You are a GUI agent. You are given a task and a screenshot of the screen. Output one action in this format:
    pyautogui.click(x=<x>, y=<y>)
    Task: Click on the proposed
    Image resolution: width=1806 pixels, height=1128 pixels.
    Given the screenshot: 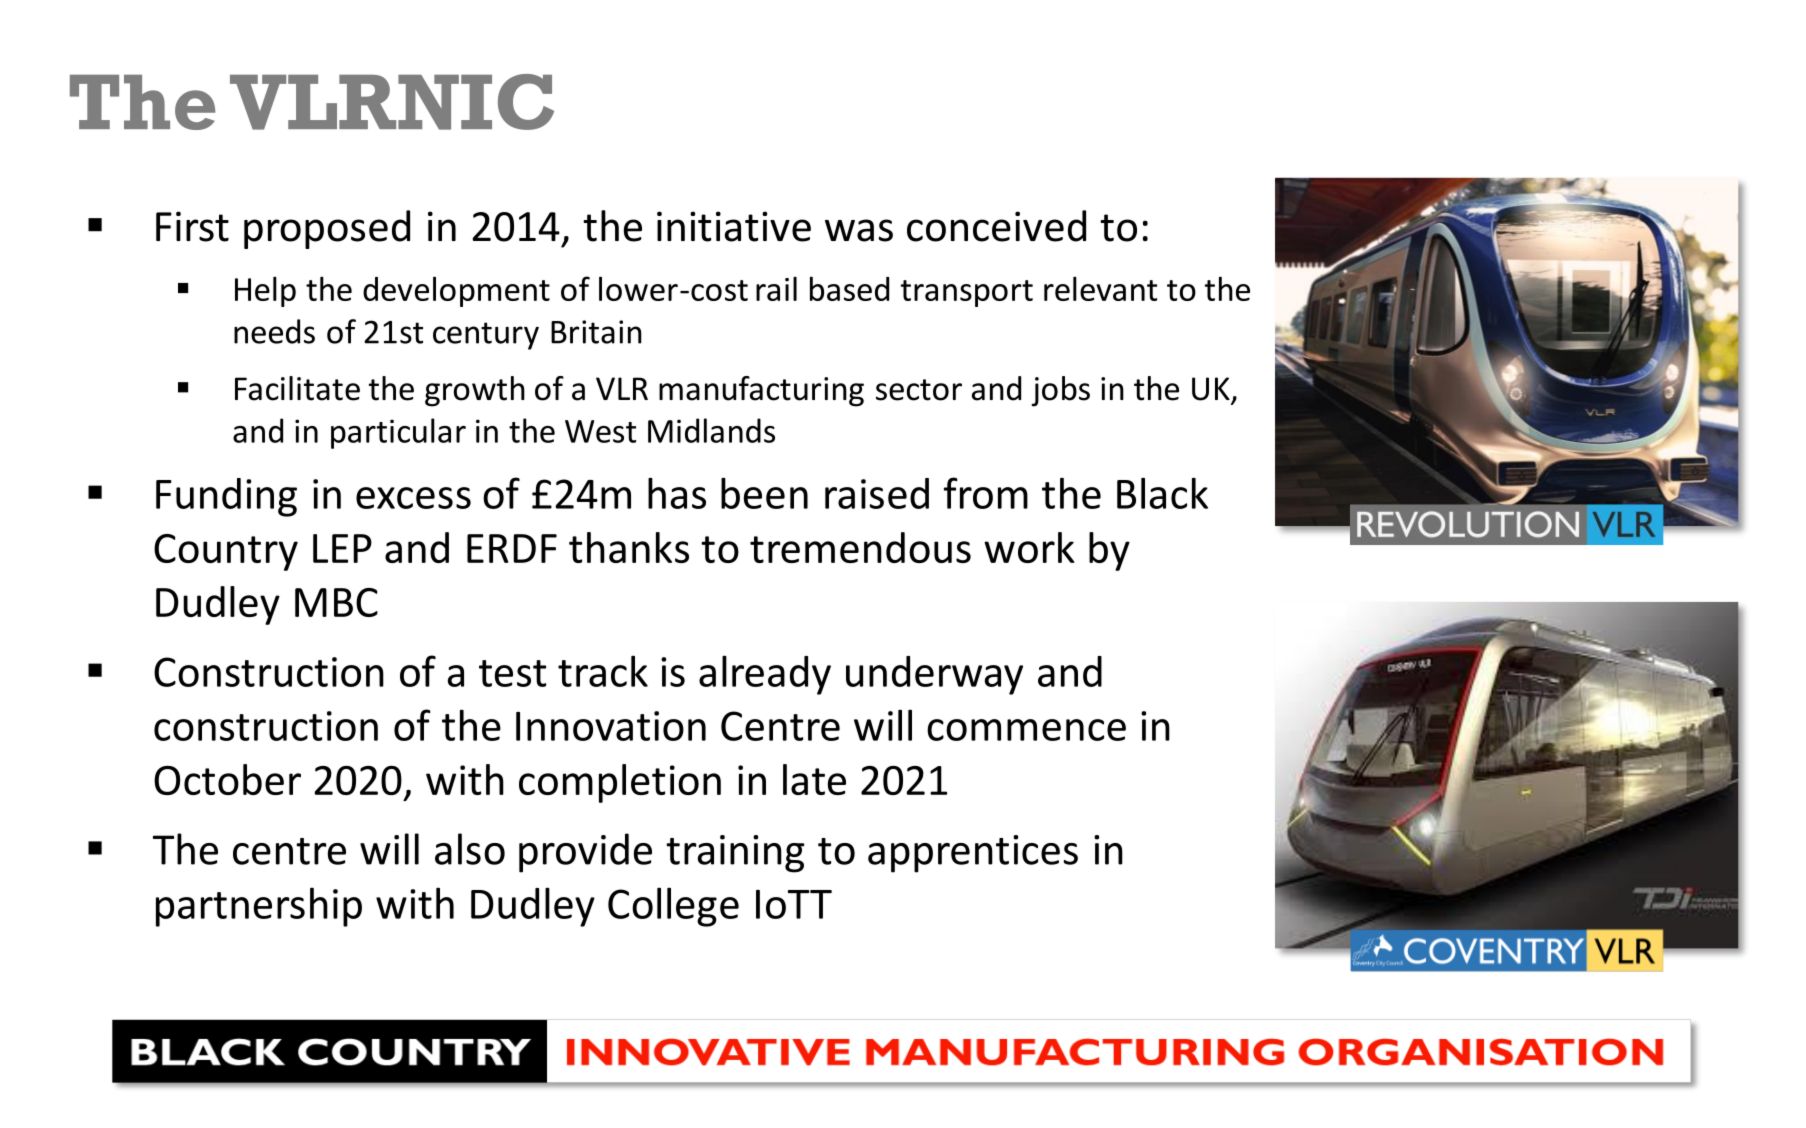 What is the action you would take?
    pyautogui.click(x=327, y=229)
